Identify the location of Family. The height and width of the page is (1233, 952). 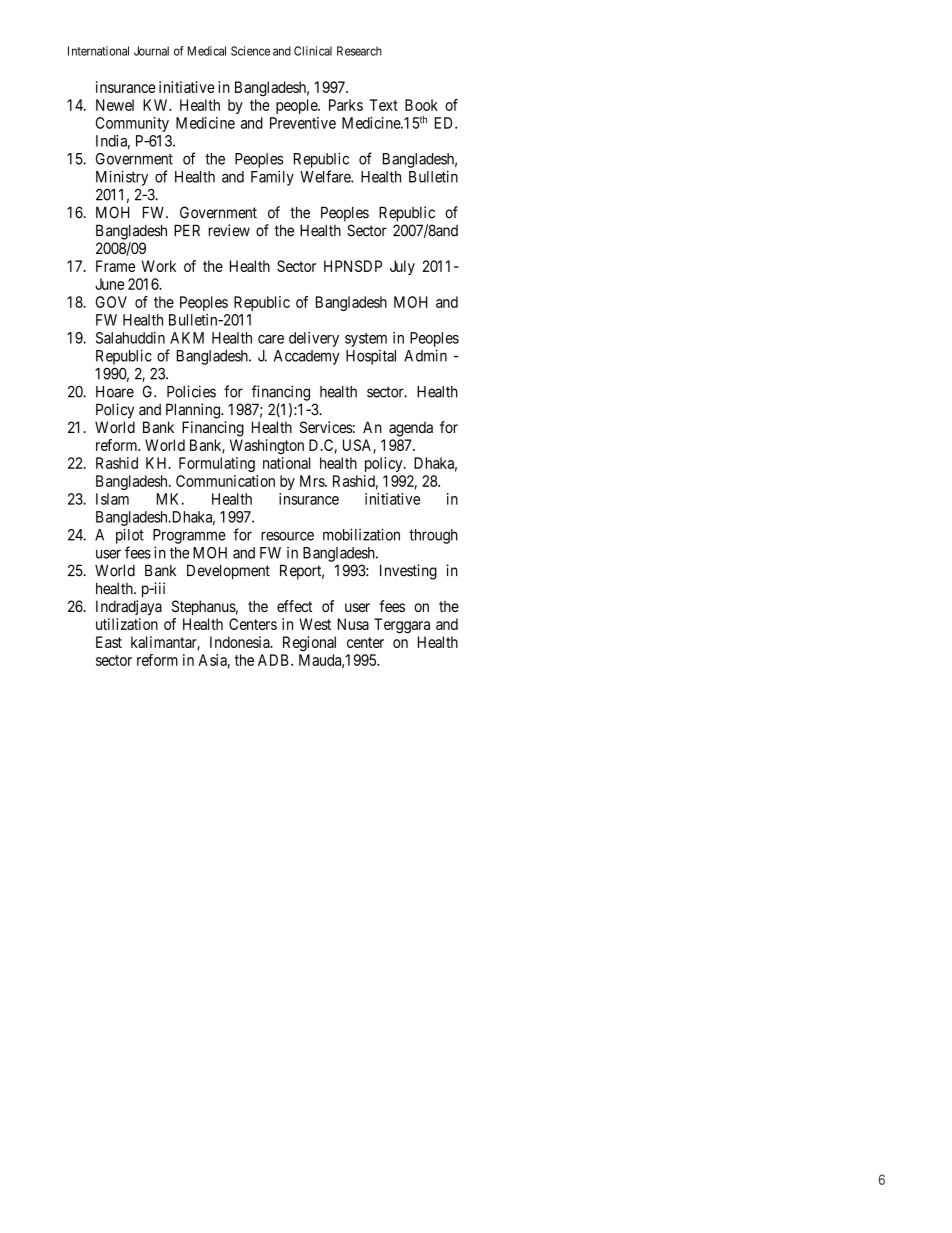
(272, 178).
